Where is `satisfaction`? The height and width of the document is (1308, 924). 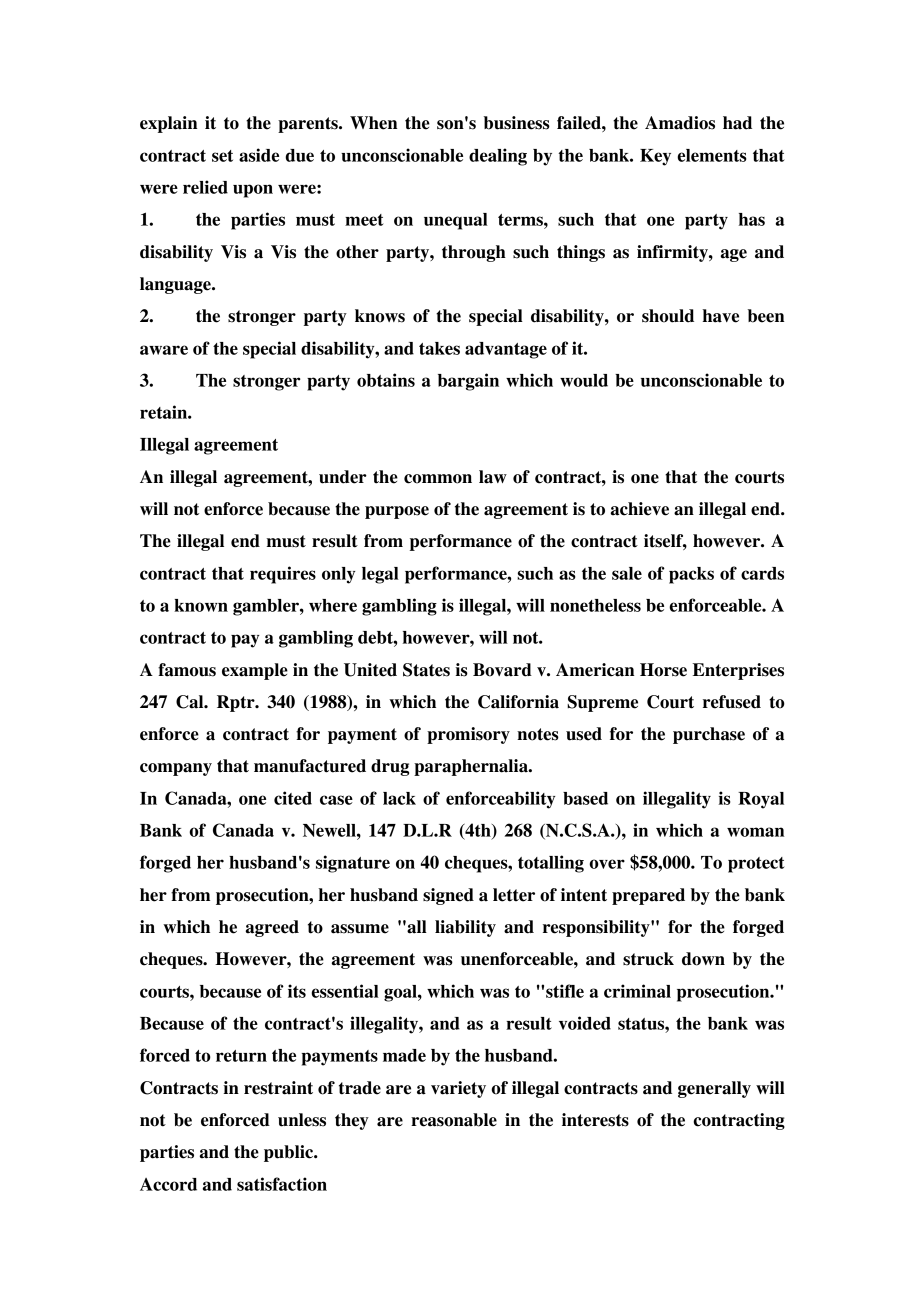
satisfaction is located at coordinates (282, 1184).
